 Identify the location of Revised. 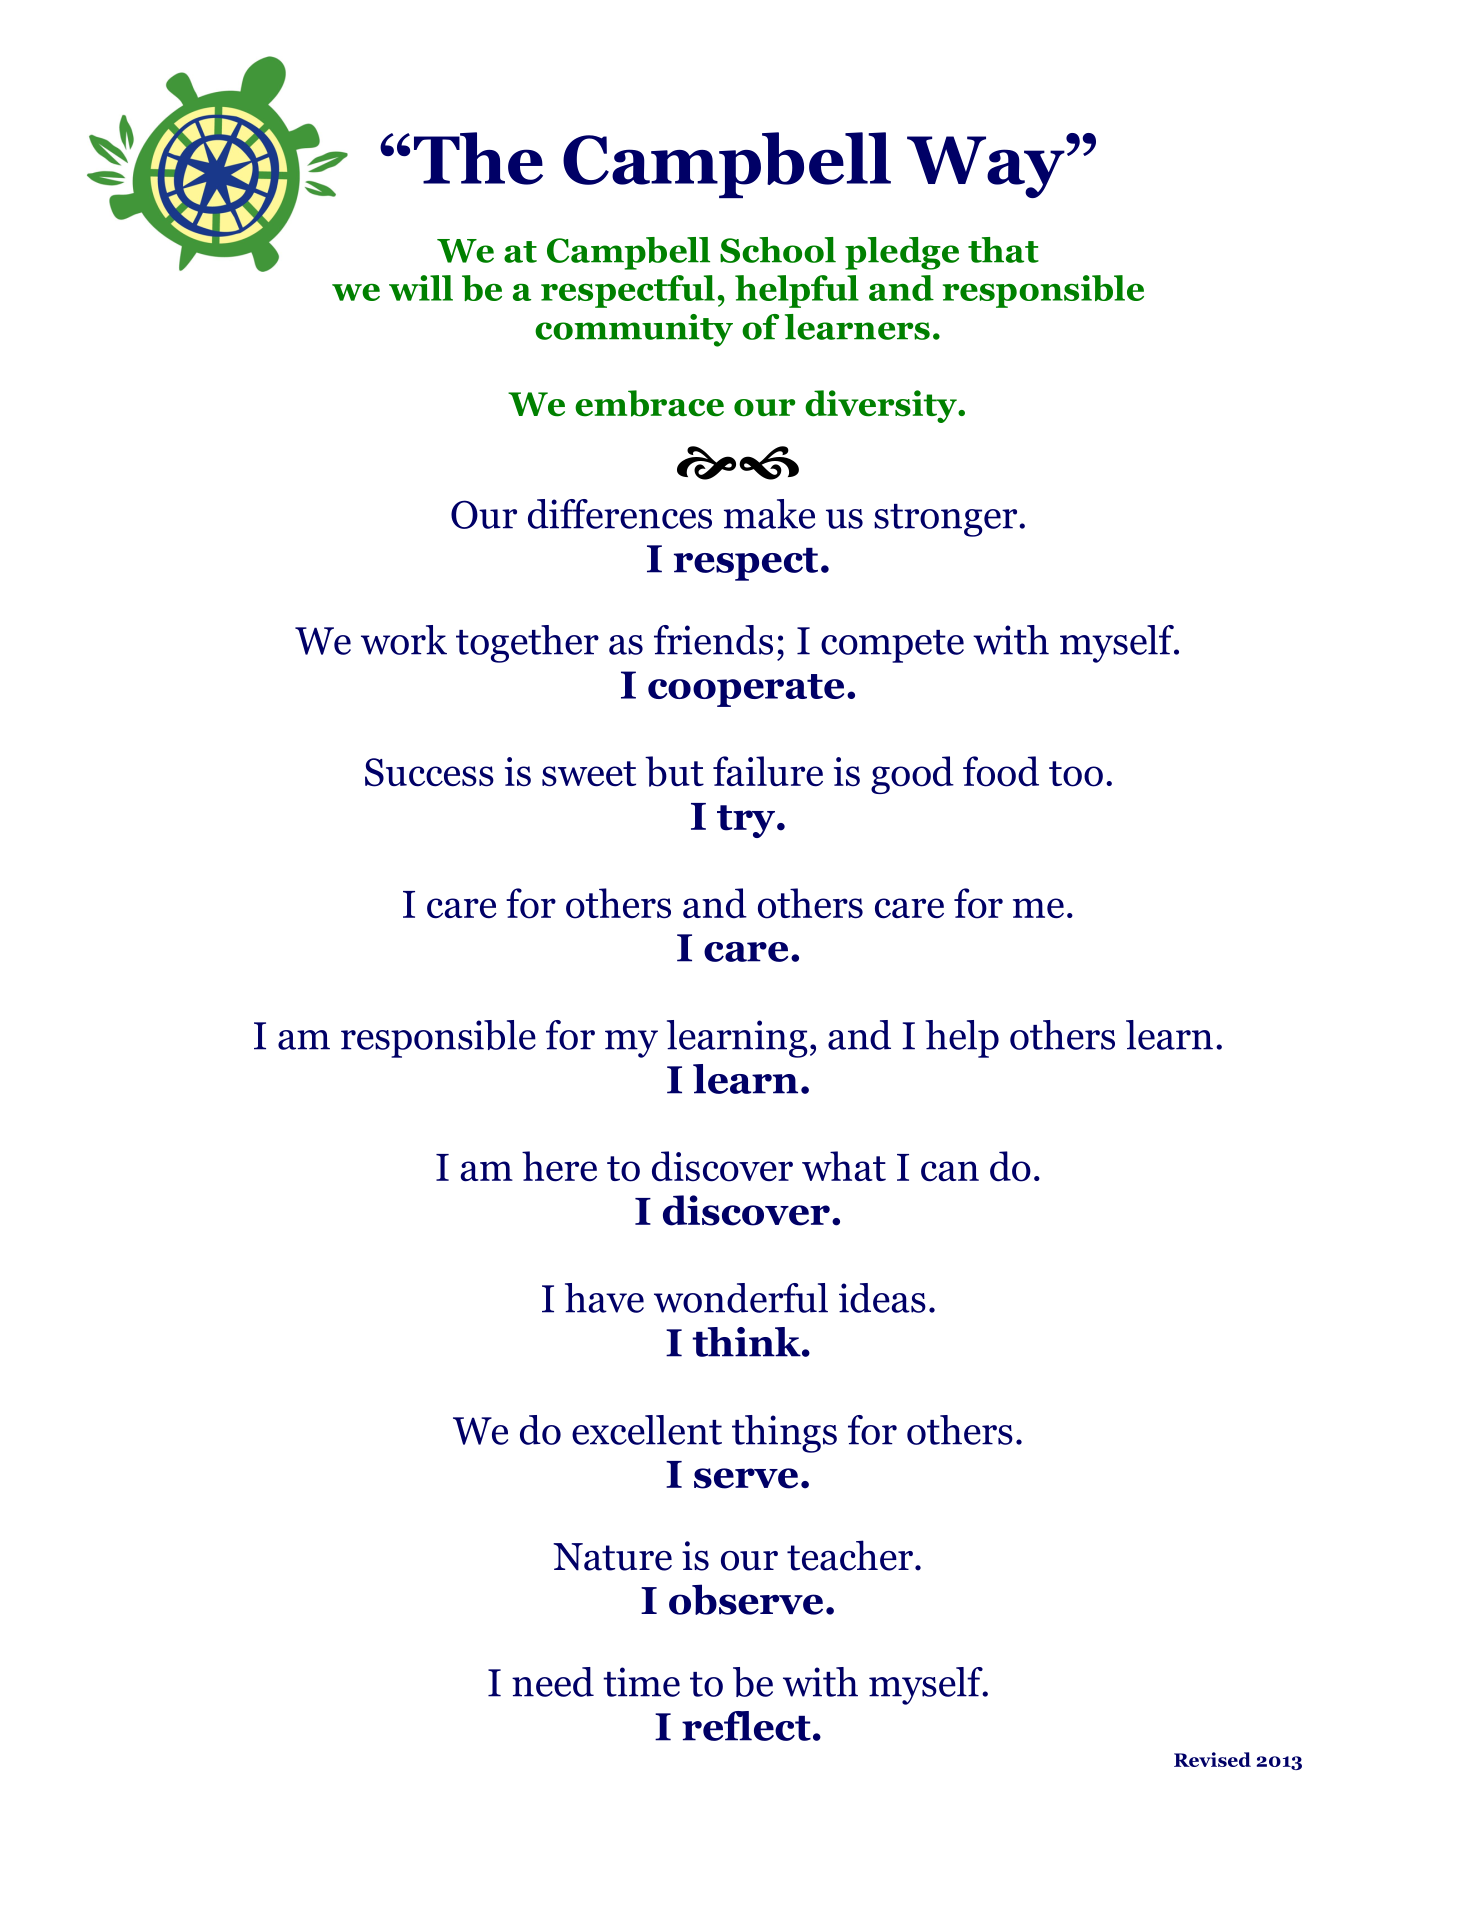
(1212, 1759).
